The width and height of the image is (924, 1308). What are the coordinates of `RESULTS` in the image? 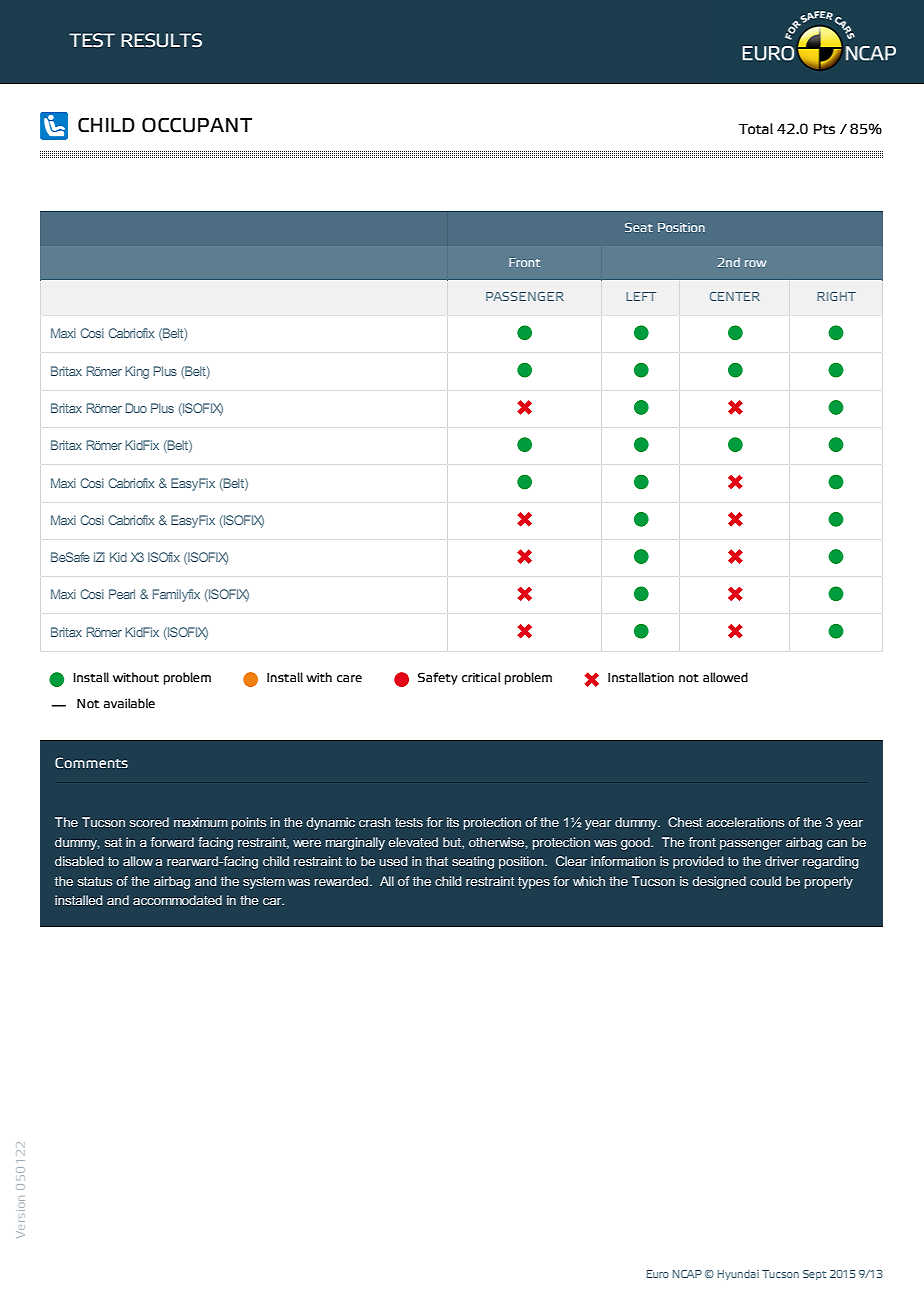 It's located at (161, 40).
